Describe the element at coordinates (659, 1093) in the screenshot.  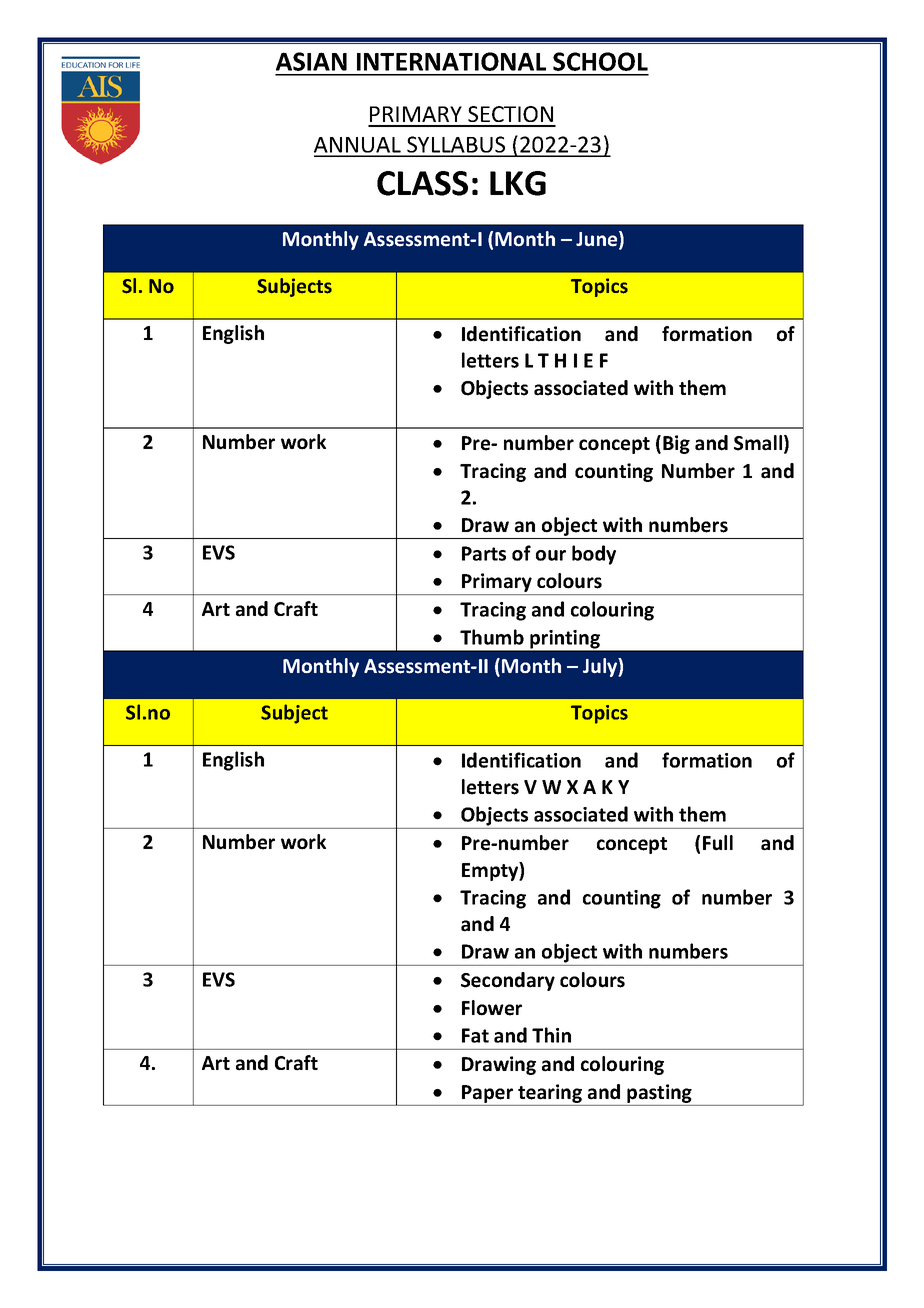
I see `pasting` at that location.
